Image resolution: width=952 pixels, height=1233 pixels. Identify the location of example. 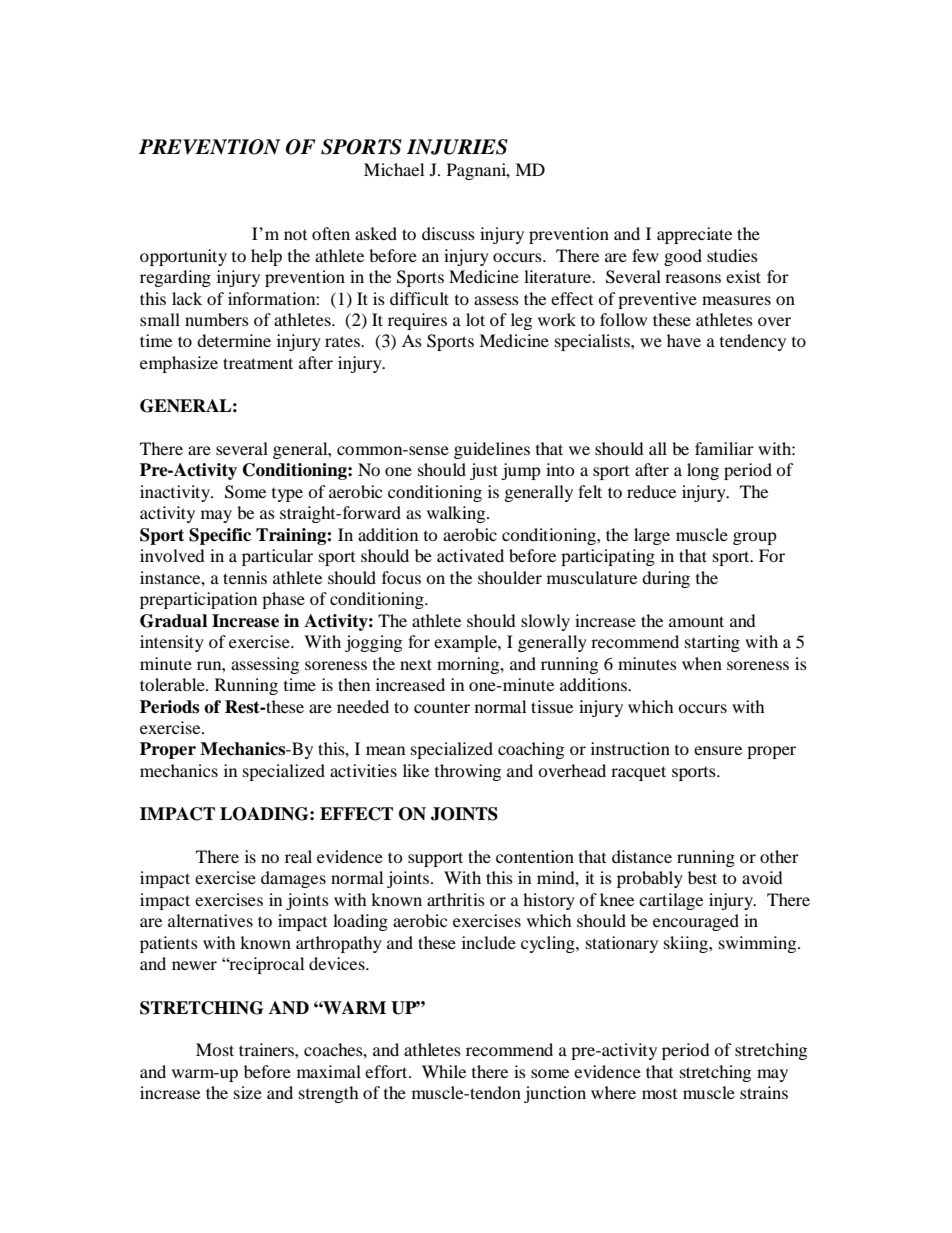
(466, 643).
